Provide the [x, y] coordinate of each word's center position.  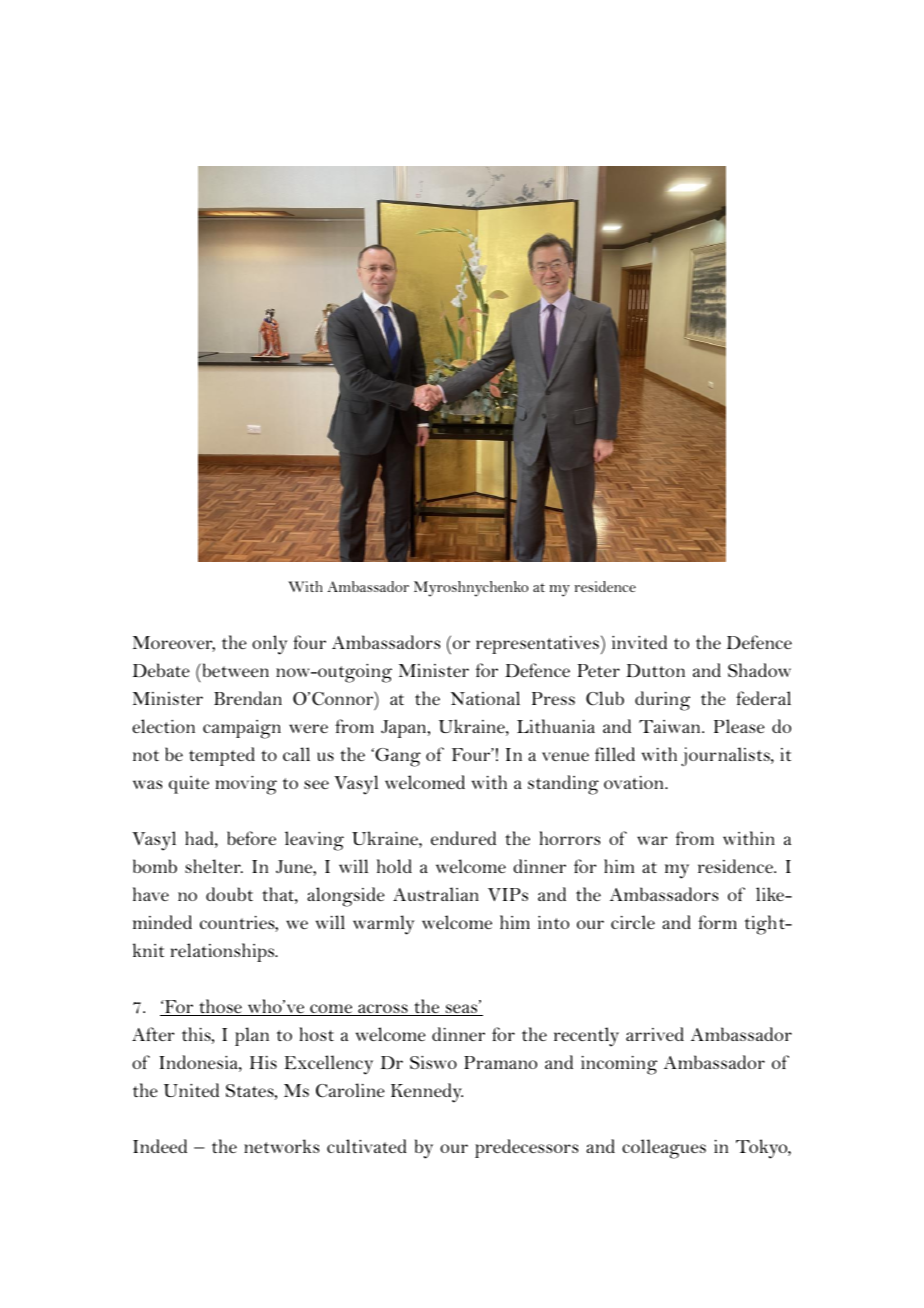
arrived [655, 1034]
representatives [537, 644]
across [383, 1010]
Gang [397, 757]
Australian [436, 894]
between [234, 670]
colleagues [664, 1149]
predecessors [527, 1148]
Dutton [655, 670]
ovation [635, 782]
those [220, 1007]
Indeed [160, 1146]
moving [246, 785]
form [717, 922]
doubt [229, 894]
